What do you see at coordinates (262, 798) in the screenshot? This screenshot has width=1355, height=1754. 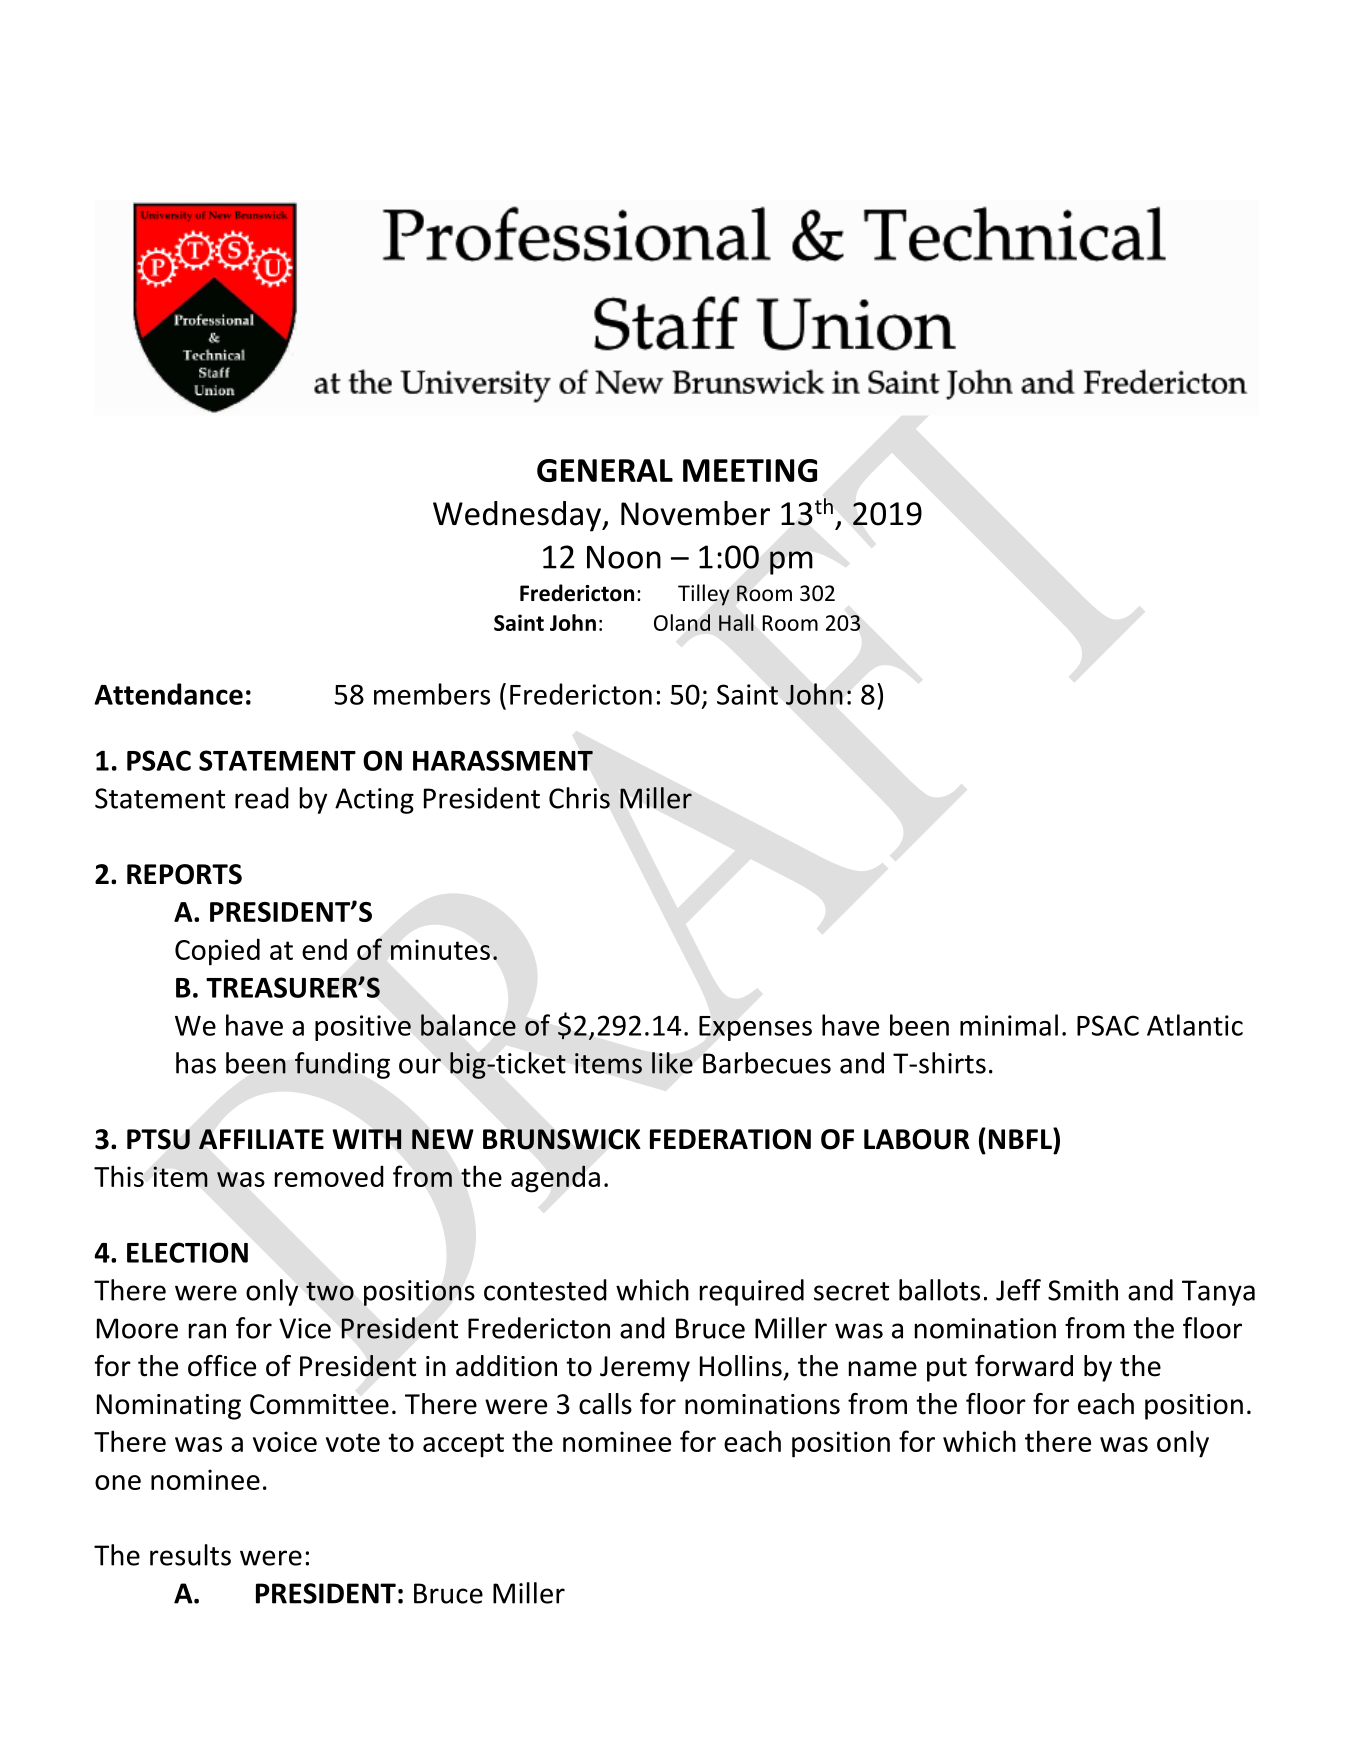 I see `read` at bounding box center [262, 798].
